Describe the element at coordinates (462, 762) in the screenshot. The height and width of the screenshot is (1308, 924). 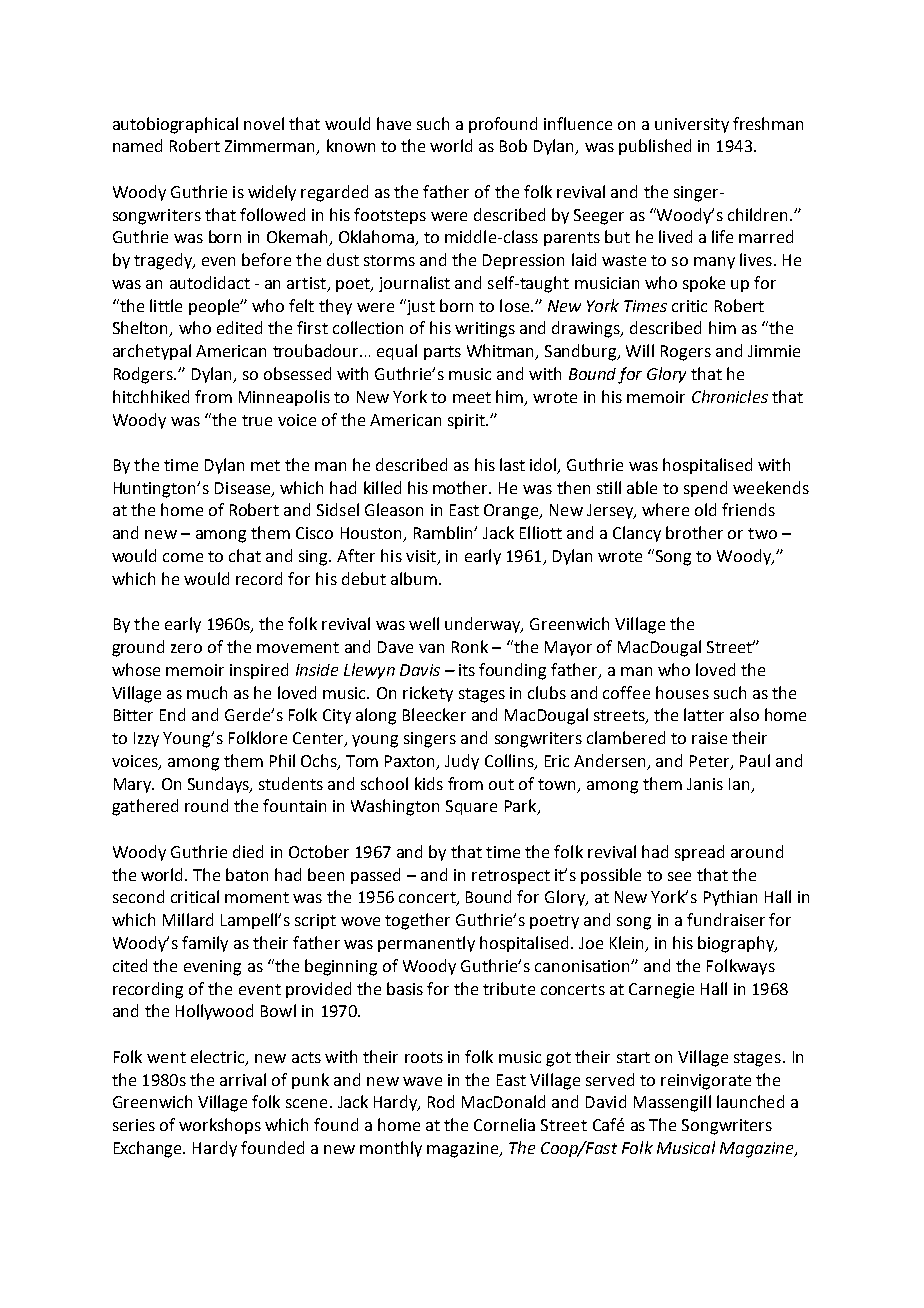
I see `Judy` at that location.
